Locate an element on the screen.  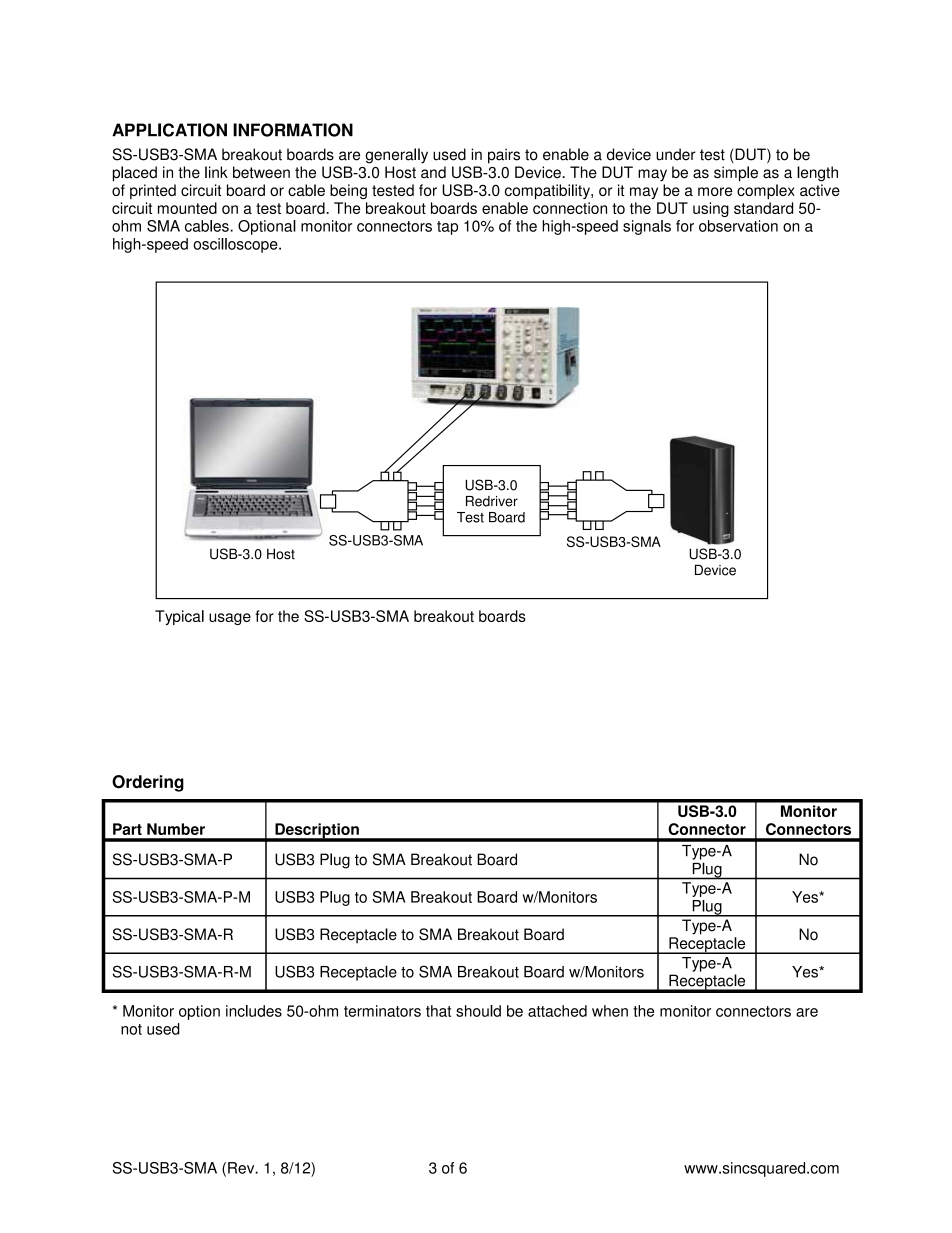
Typical is located at coordinates (179, 617).
